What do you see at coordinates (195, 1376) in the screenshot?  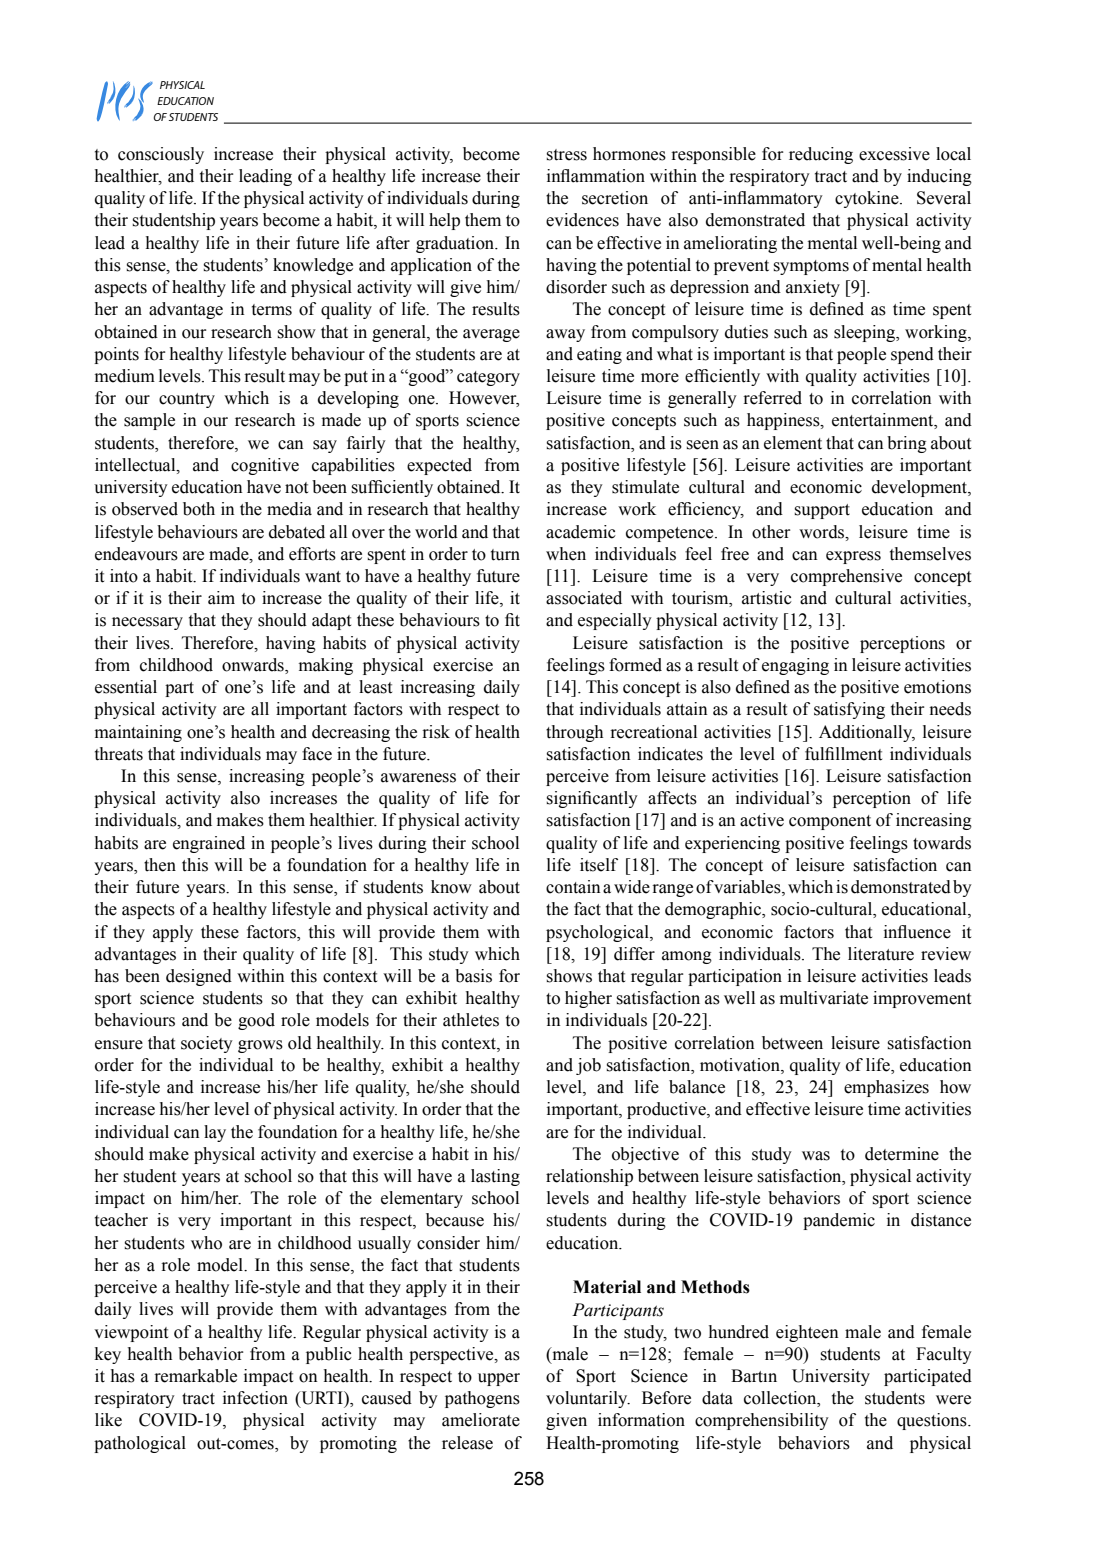 I see `remarkable` at bounding box center [195, 1376].
